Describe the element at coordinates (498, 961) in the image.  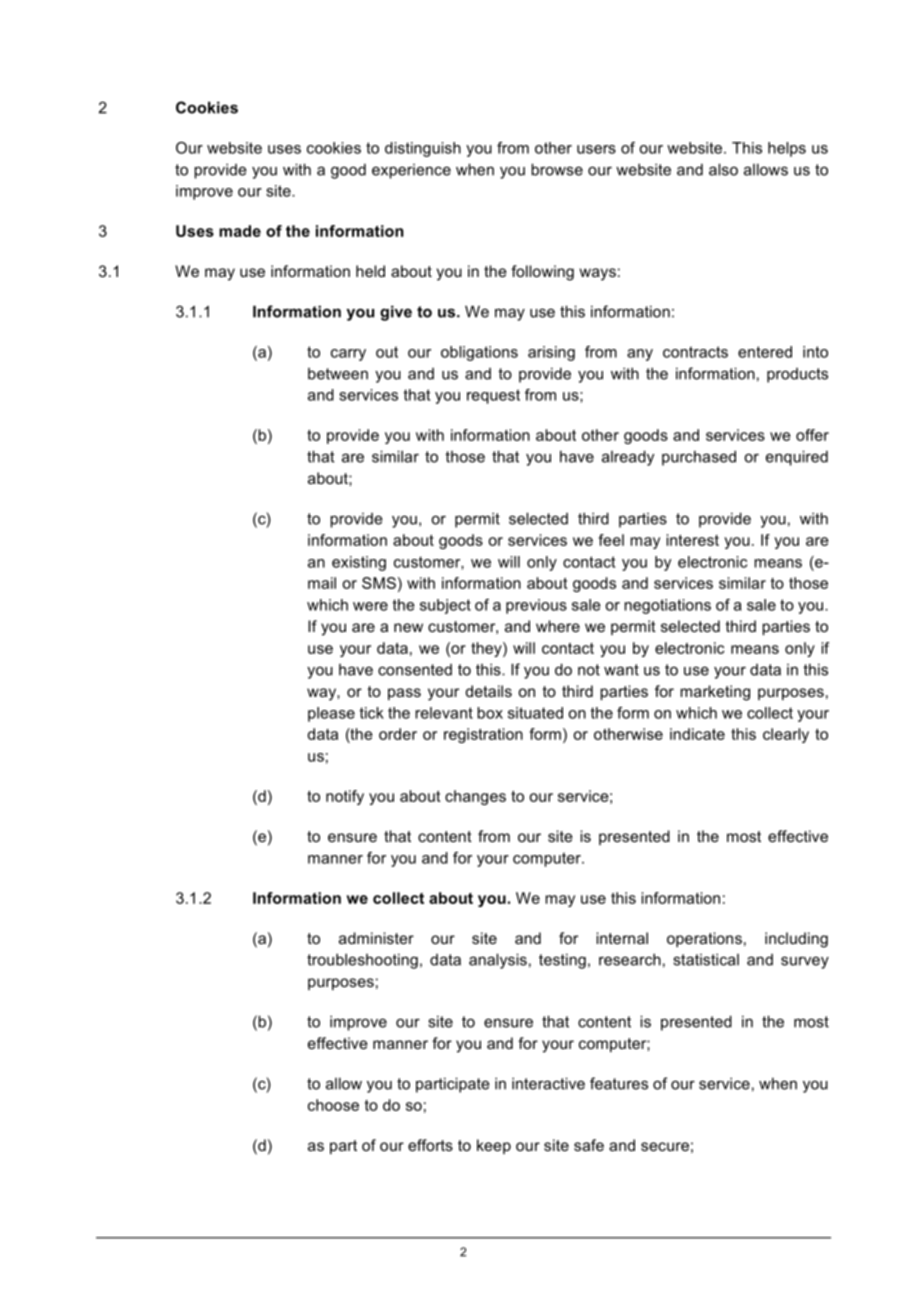
I see `analysis` at that location.
